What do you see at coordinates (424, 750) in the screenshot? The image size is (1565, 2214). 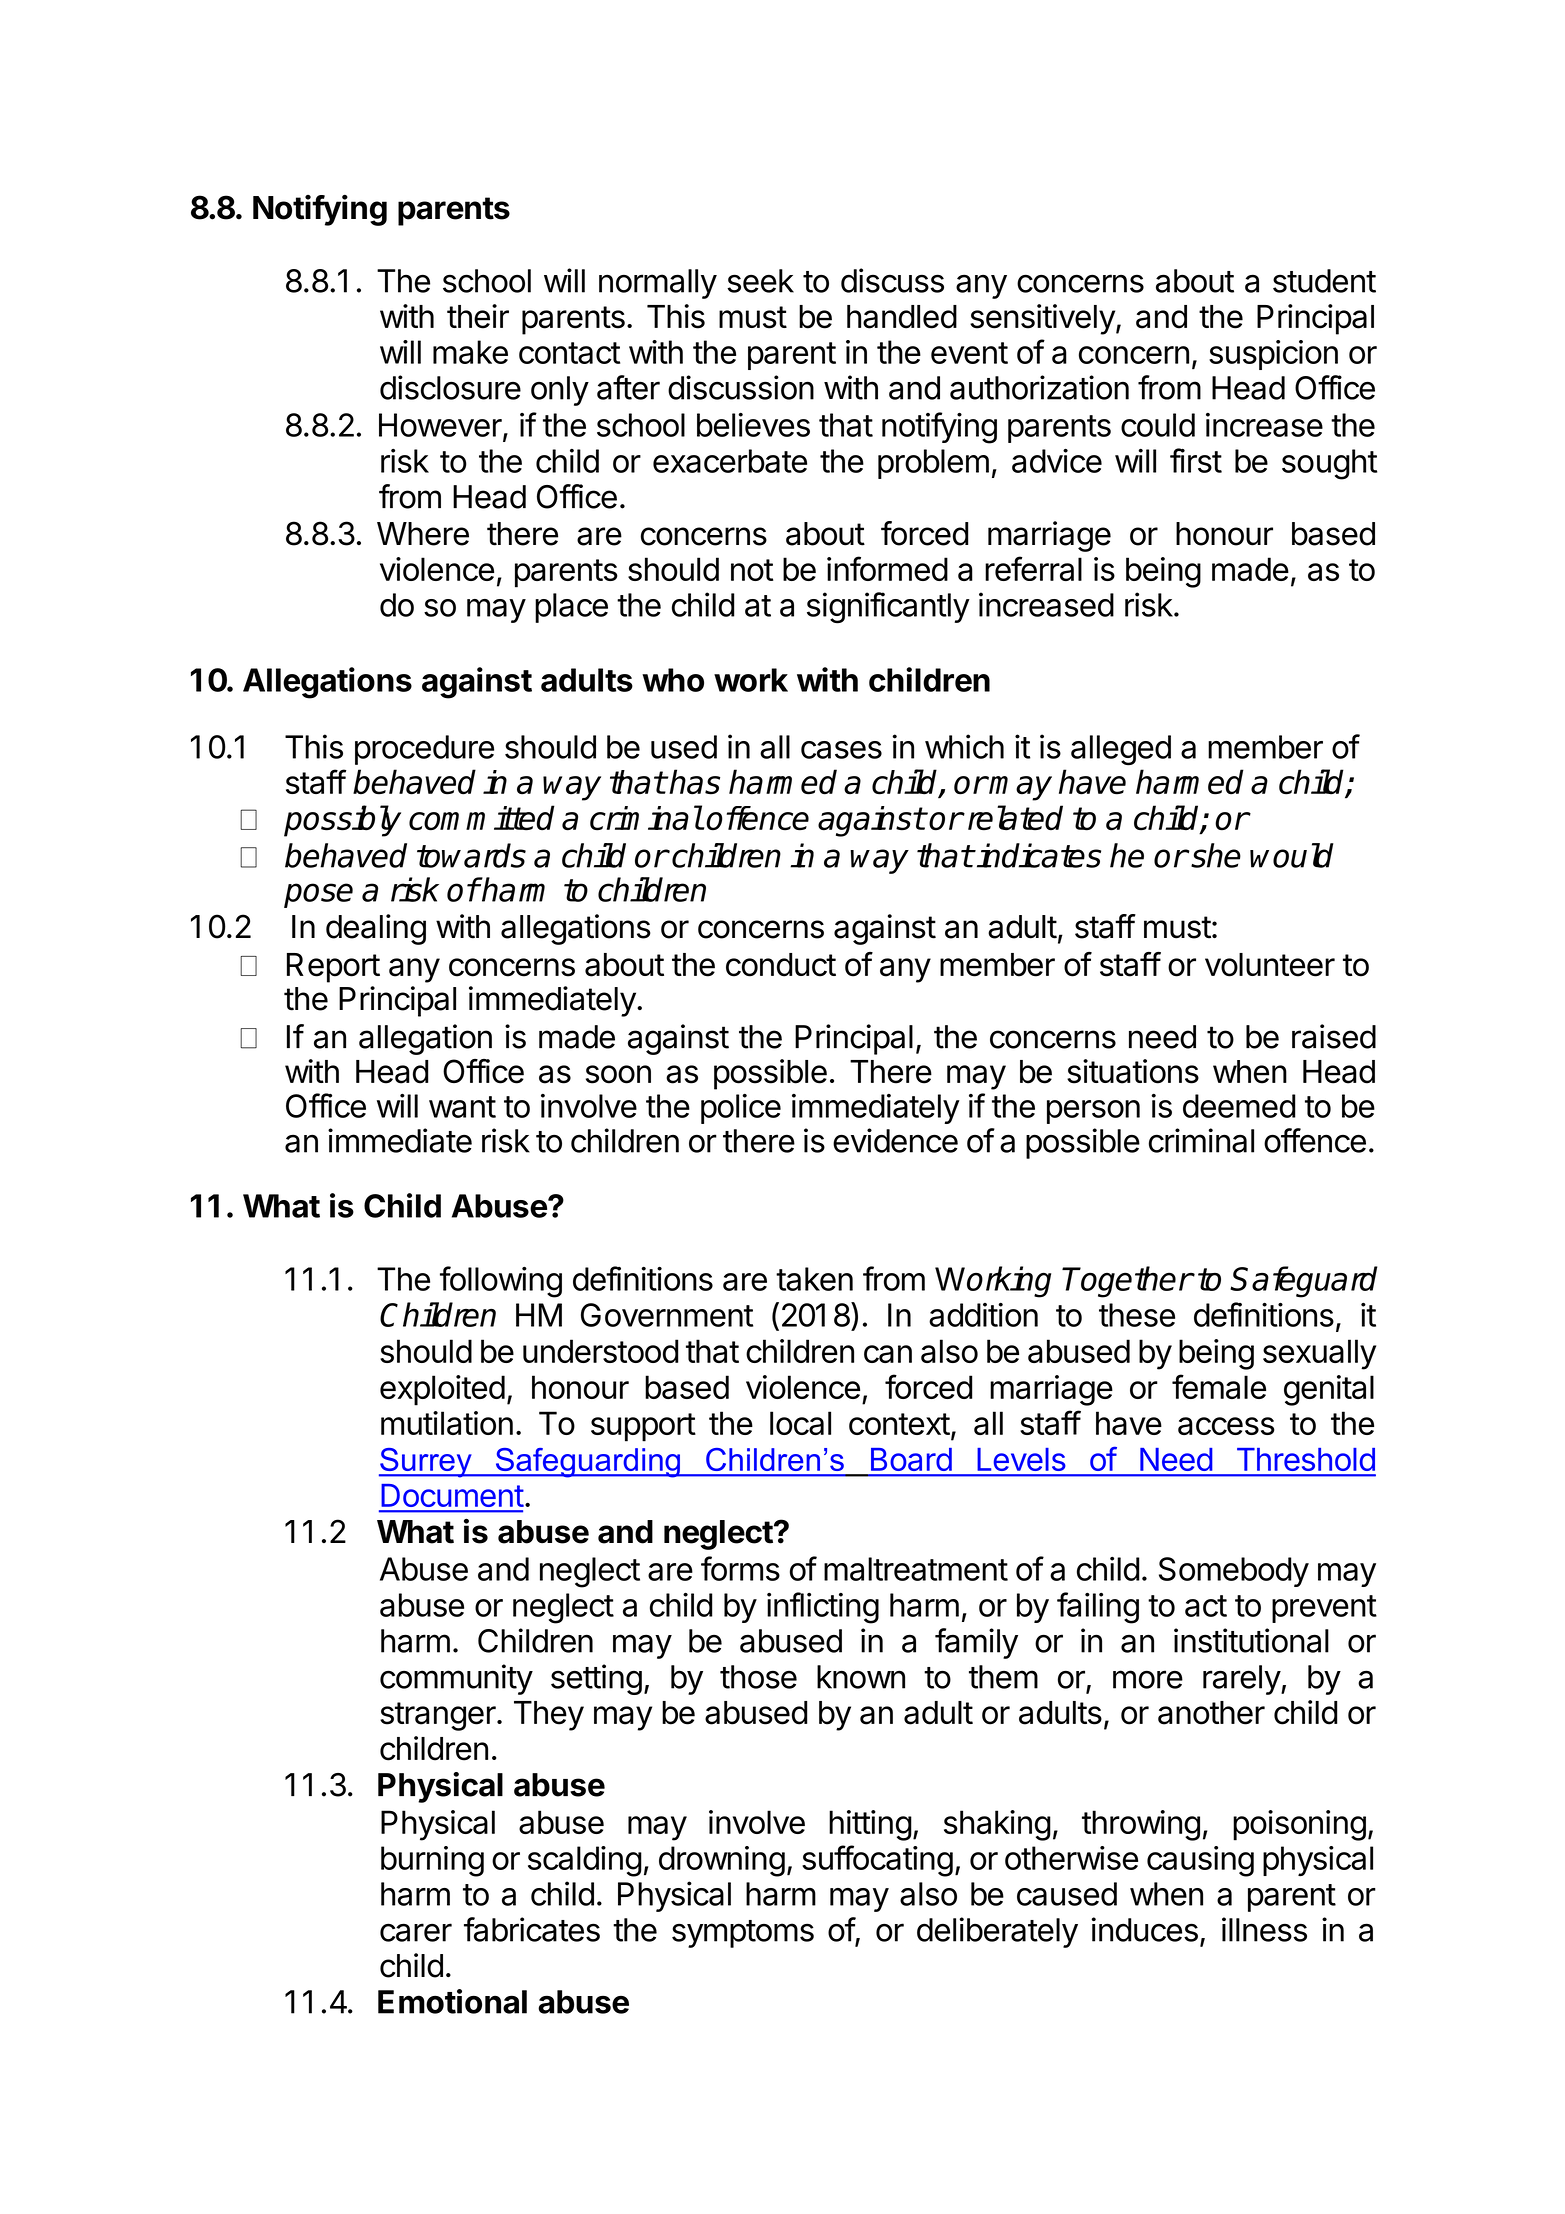 I see `procedure` at bounding box center [424, 750].
